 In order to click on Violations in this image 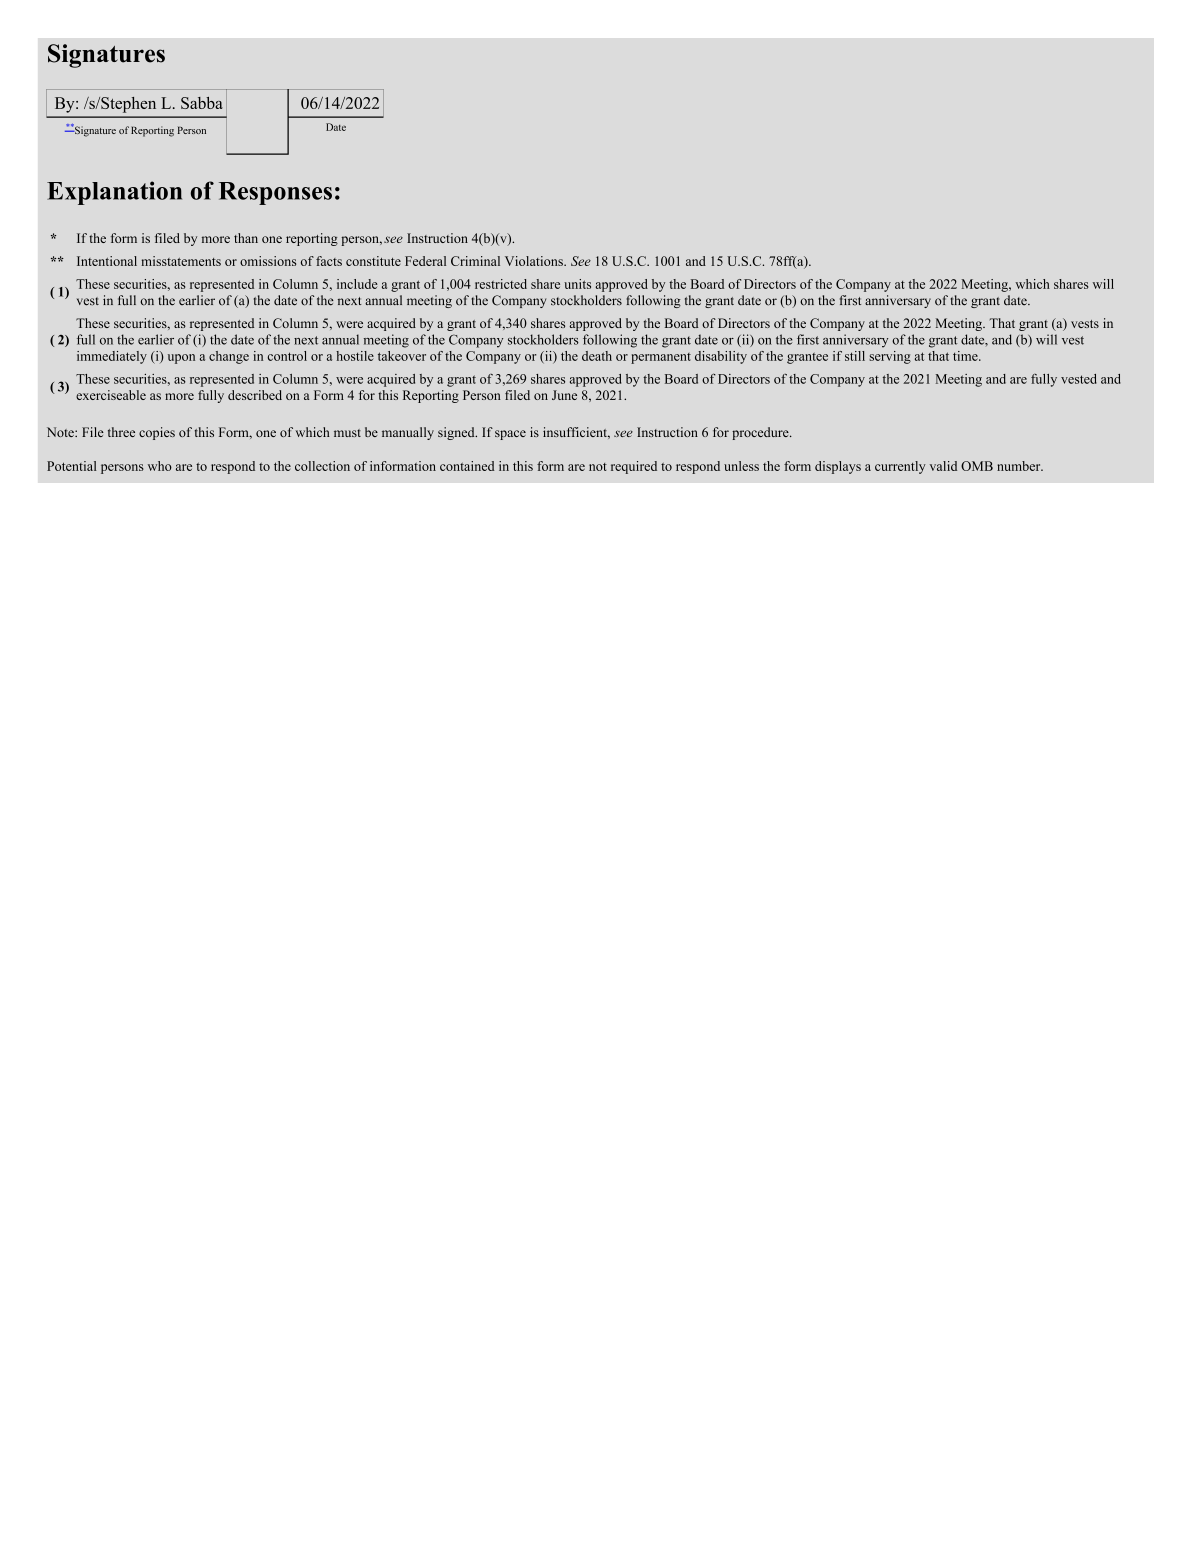, I will do `click(535, 261)`.
